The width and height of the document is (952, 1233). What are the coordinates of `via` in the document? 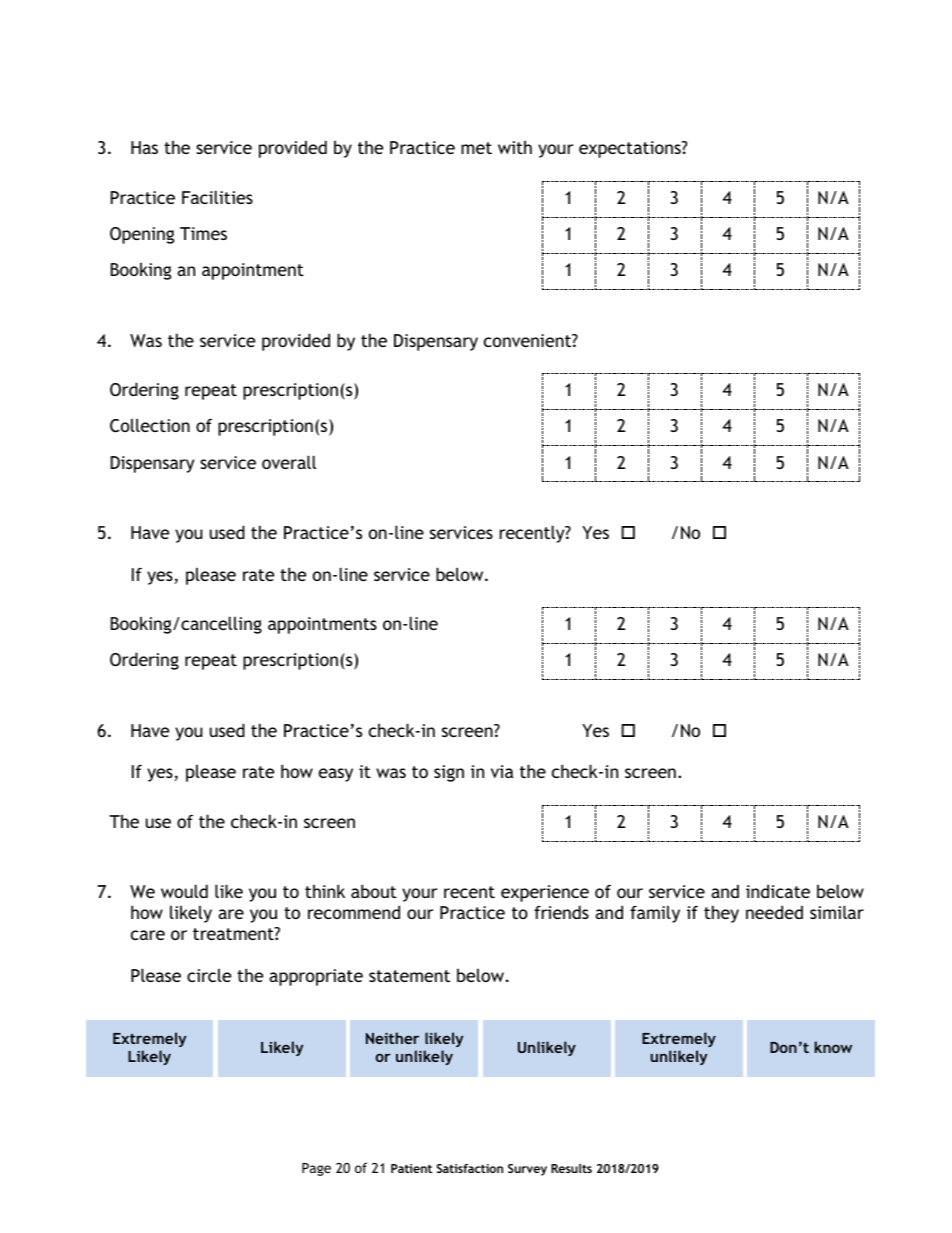 It's located at (502, 771).
